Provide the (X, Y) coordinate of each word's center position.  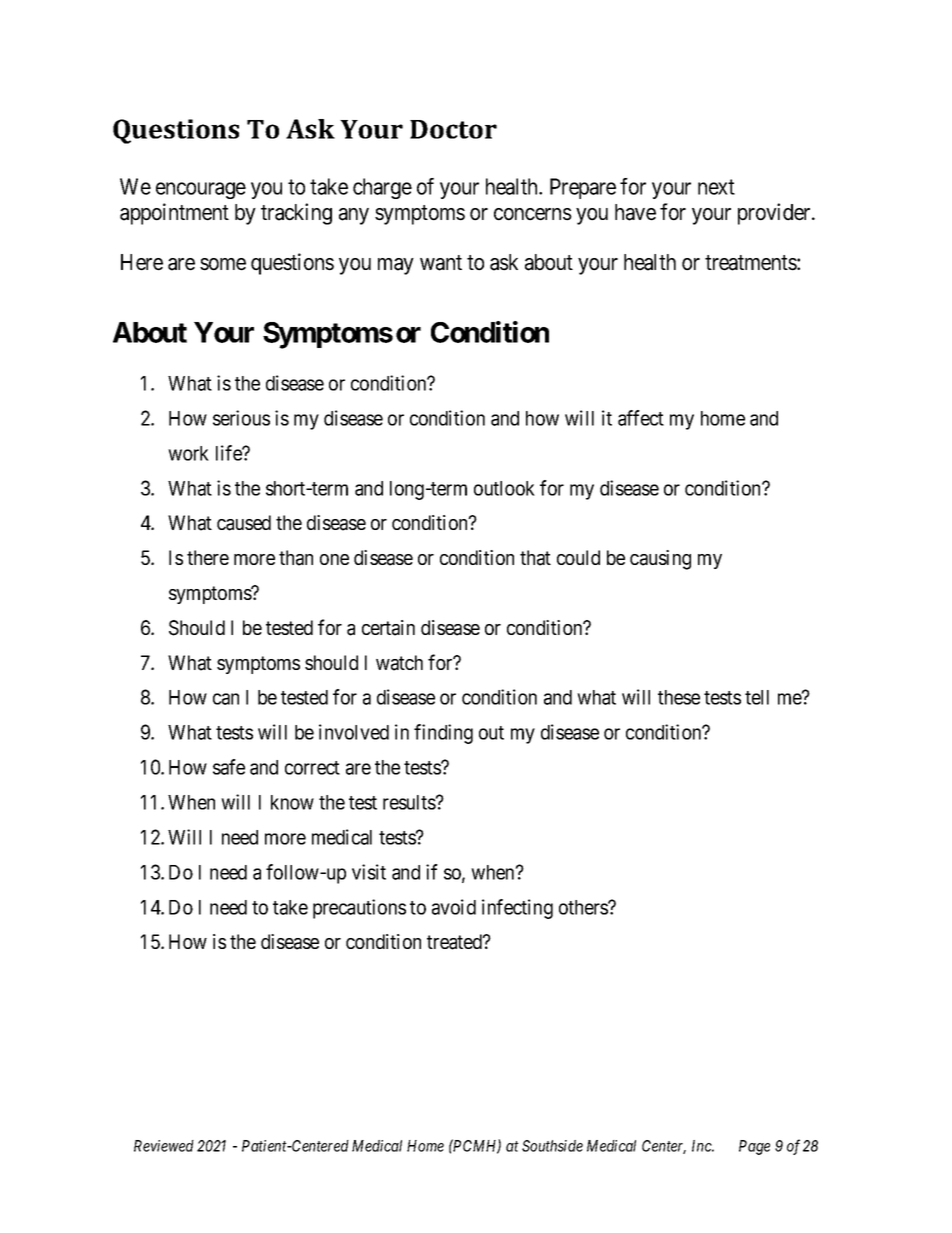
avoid (454, 907)
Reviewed (164, 1146)
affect (641, 418)
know (292, 802)
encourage (201, 190)
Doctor (453, 129)
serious (241, 418)
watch (399, 663)
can (226, 699)
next (716, 187)
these (679, 697)
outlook (504, 488)
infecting (517, 909)
